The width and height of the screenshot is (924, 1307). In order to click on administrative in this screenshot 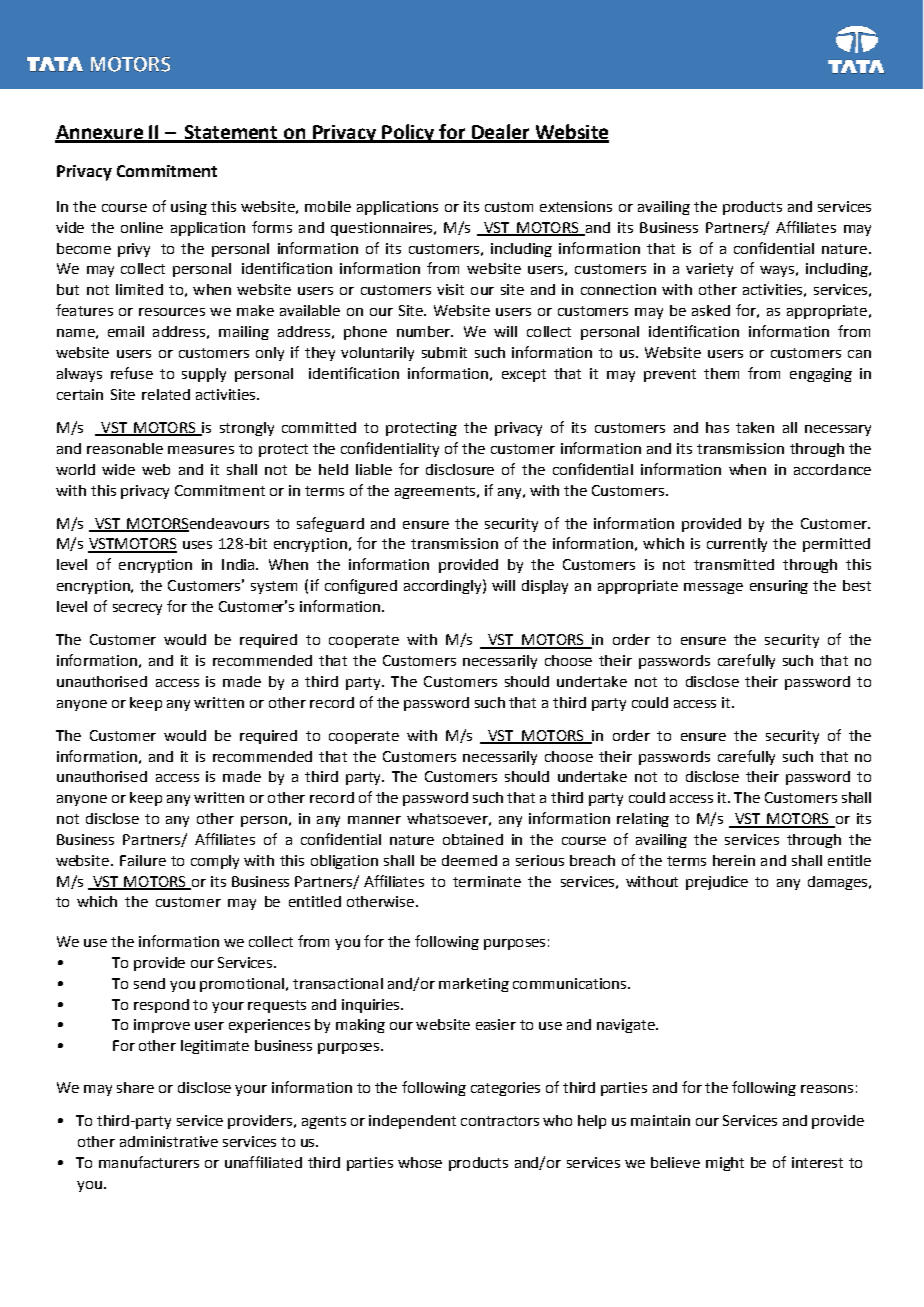, I will do `click(169, 1141)`.
